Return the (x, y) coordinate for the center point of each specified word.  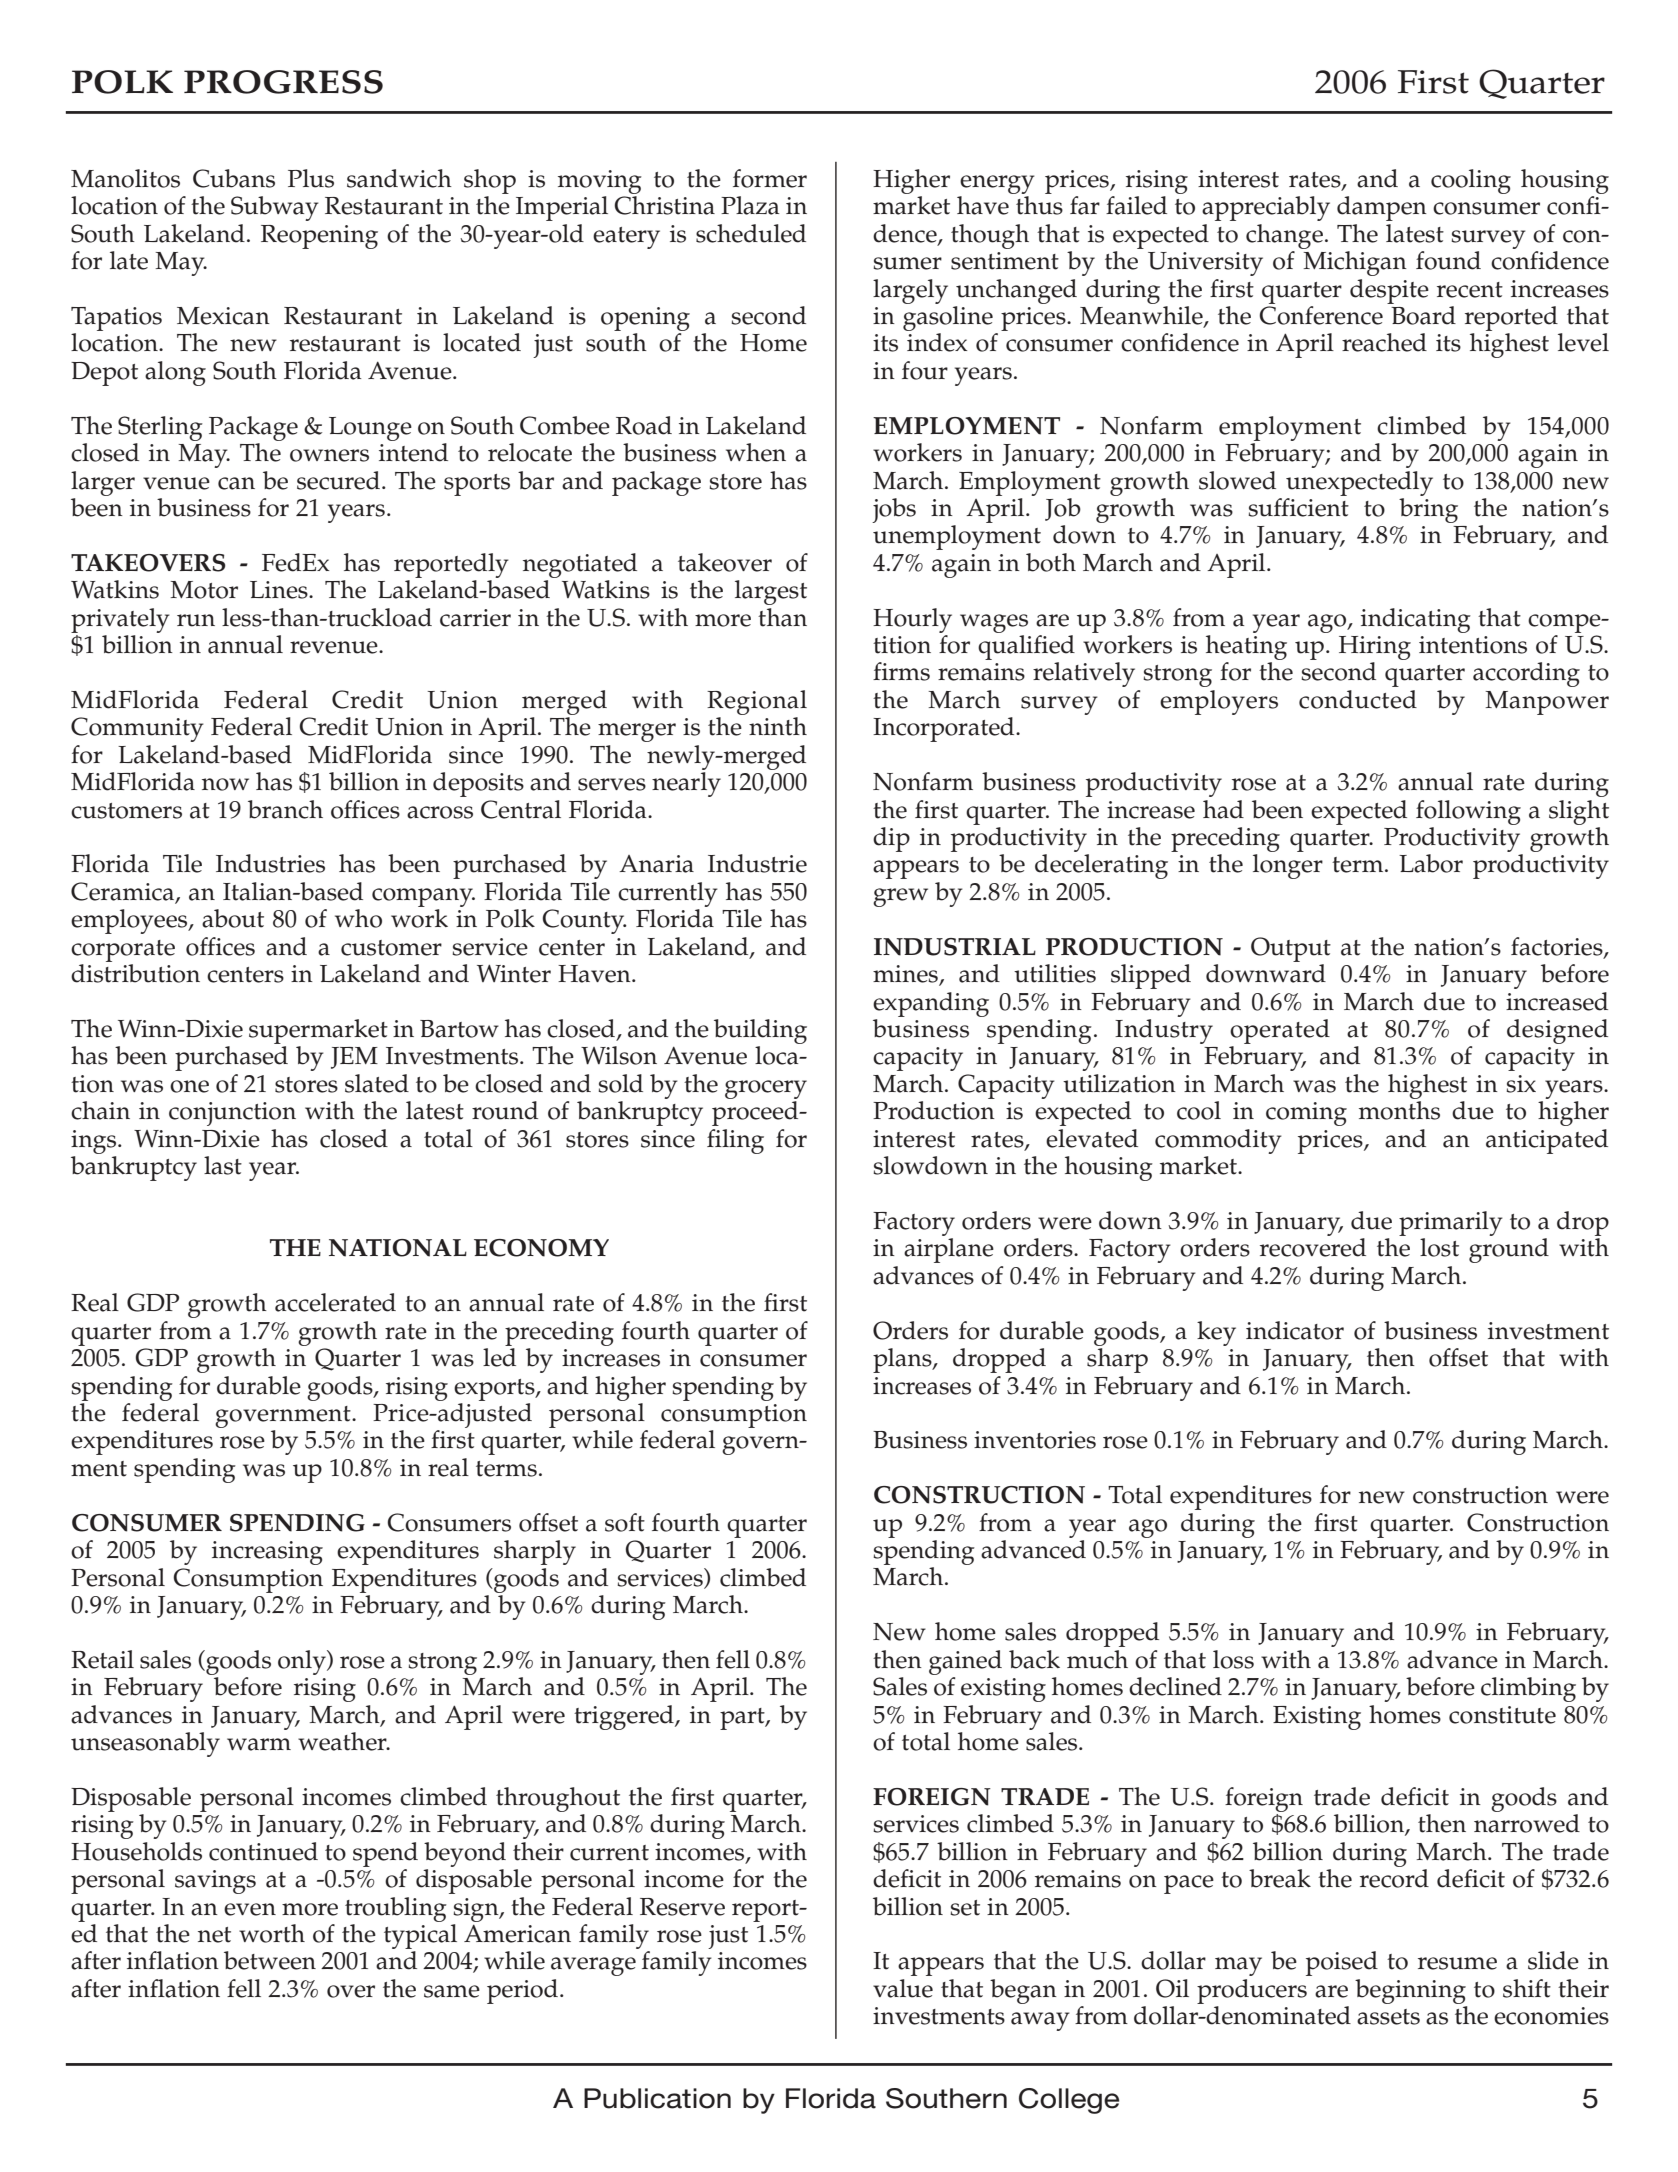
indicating (1416, 620)
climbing (1528, 1689)
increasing (267, 1553)
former (770, 178)
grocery (766, 1089)
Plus (311, 178)
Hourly (912, 620)
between (270, 1960)
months (1399, 1110)
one (189, 1086)
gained (965, 1662)
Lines (280, 590)
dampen (1382, 208)
